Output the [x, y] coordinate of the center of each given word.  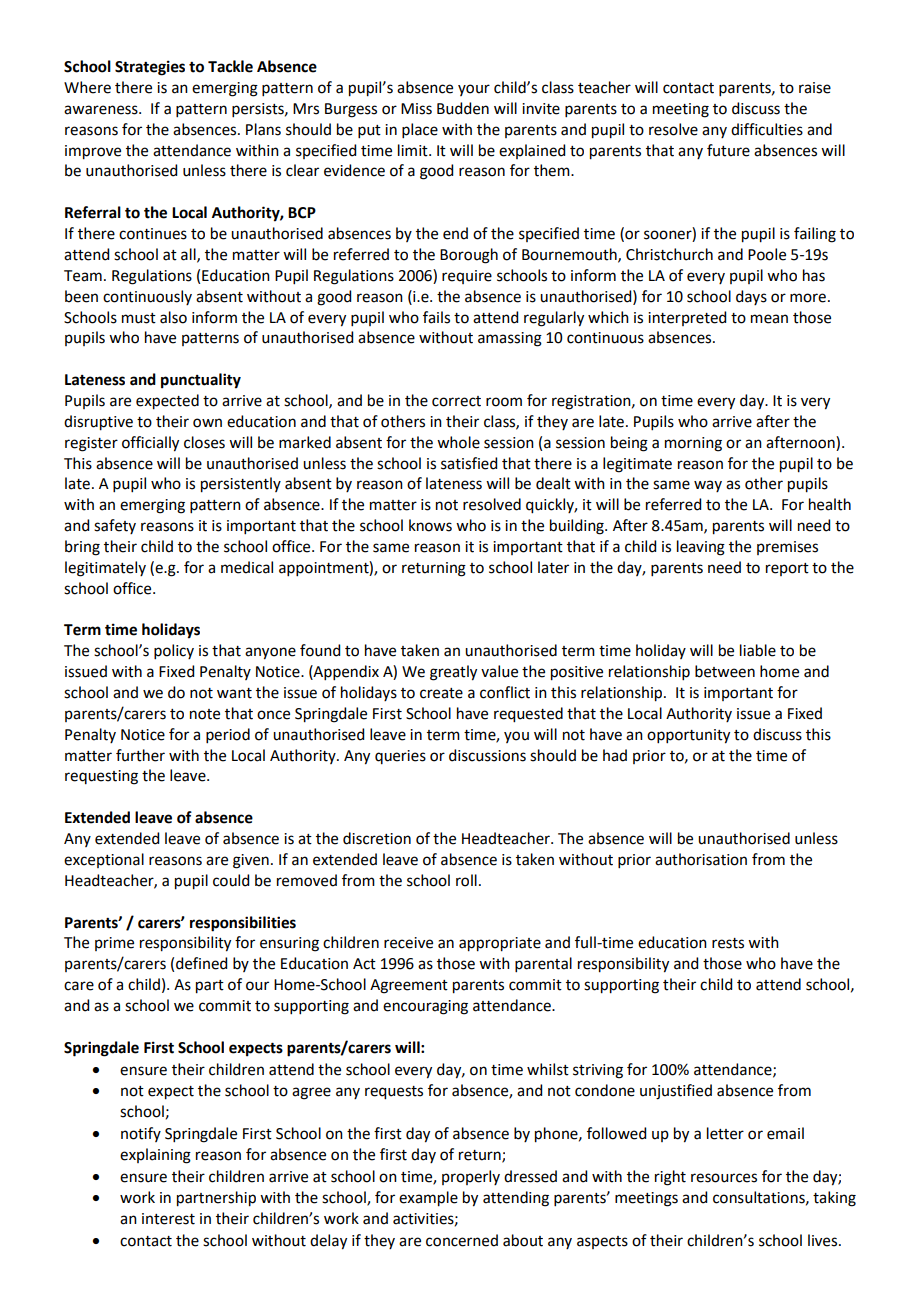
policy [174, 651]
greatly [453, 673]
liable [758, 650]
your [474, 90]
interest [168, 1219]
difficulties [767, 129]
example [428, 1199]
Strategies [150, 68]
